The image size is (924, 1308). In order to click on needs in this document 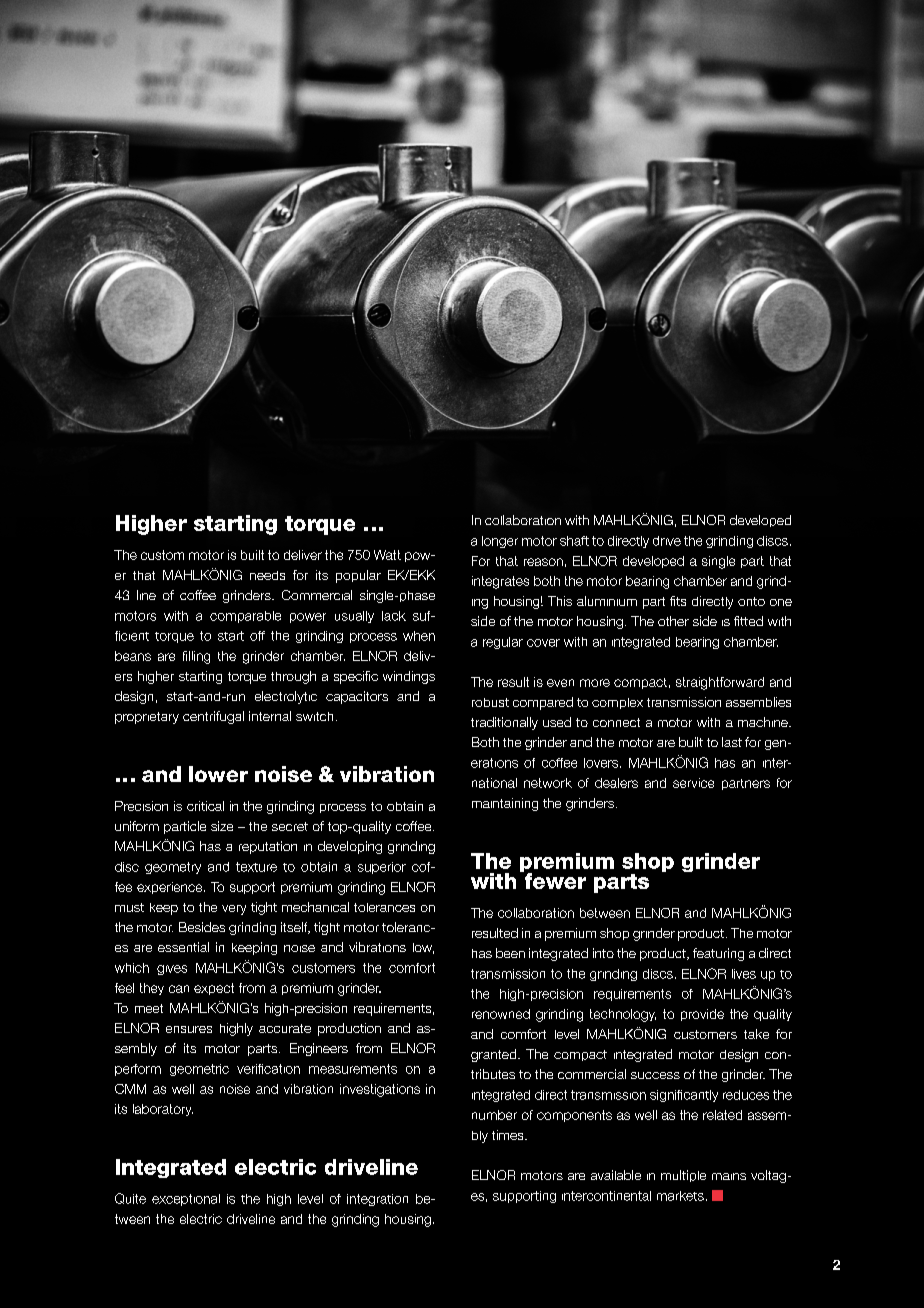, I will do `click(267, 575)`.
